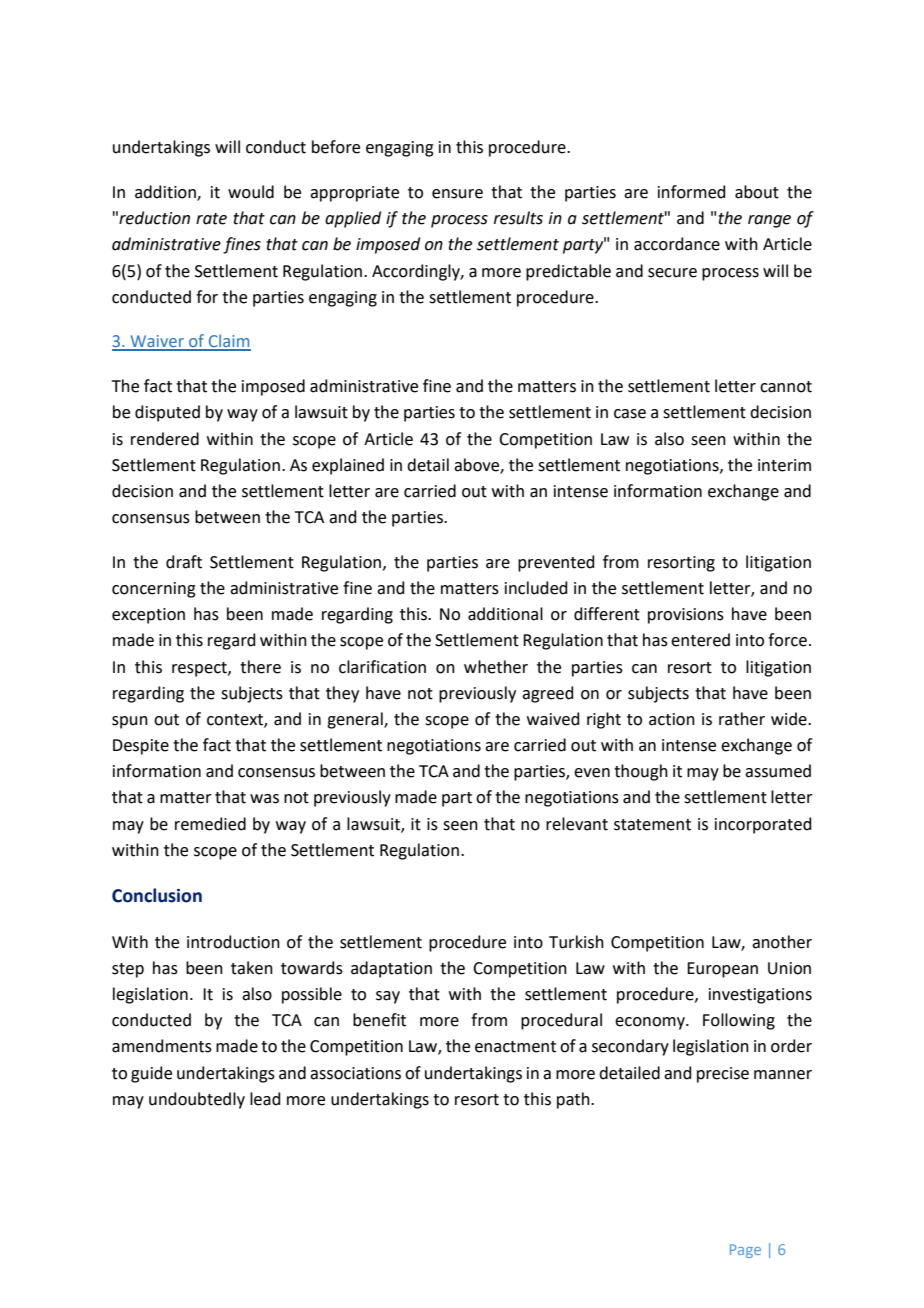 This document has height=1308, width=924. I want to click on ensure, so click(457, 194).
